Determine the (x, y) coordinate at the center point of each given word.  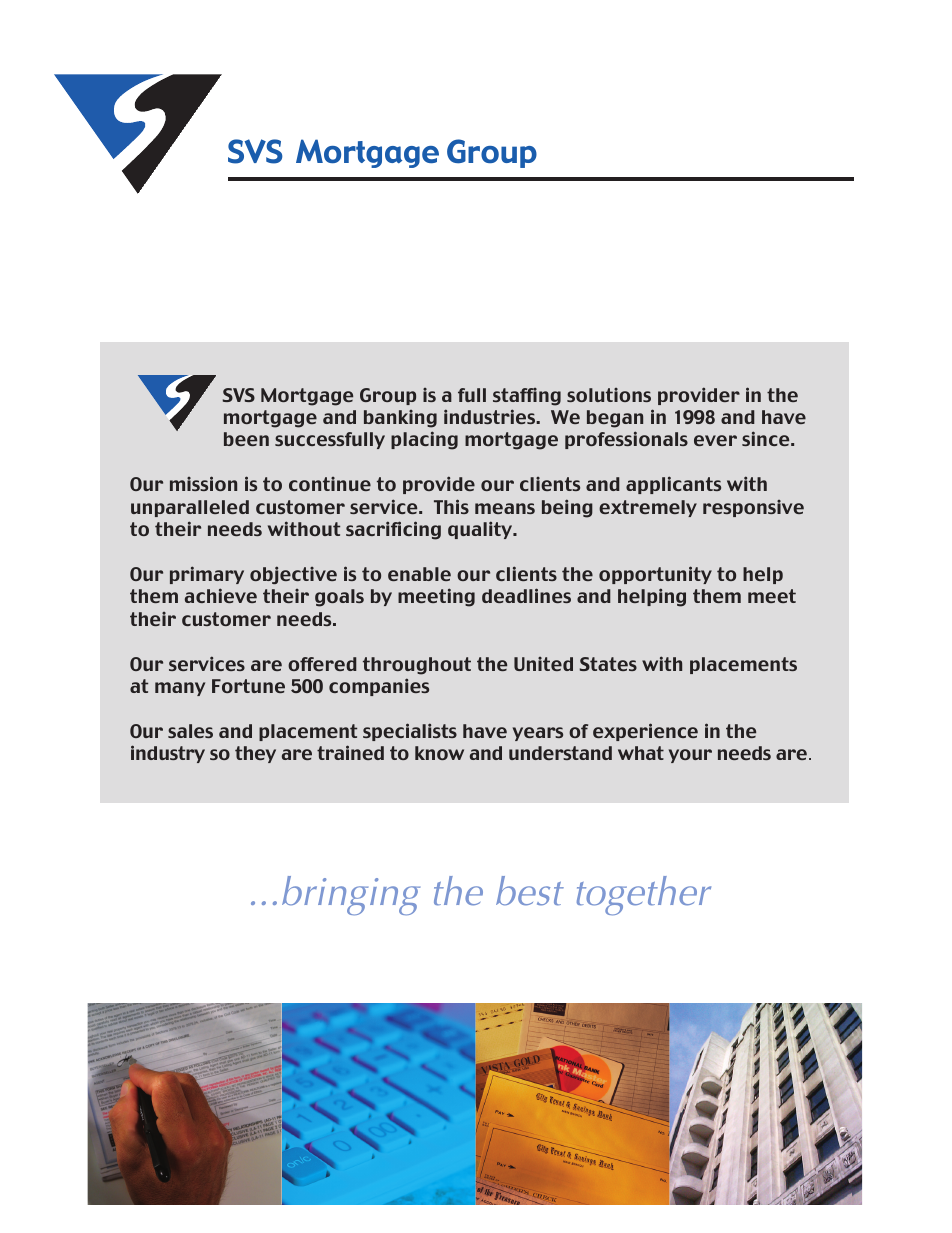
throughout (417, 666)
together (644, 896)
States (608, 664)
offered (322, 664)
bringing (351, 895)
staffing (527, 397)
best (530, 891)
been (246, 439)
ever (715, 440)
